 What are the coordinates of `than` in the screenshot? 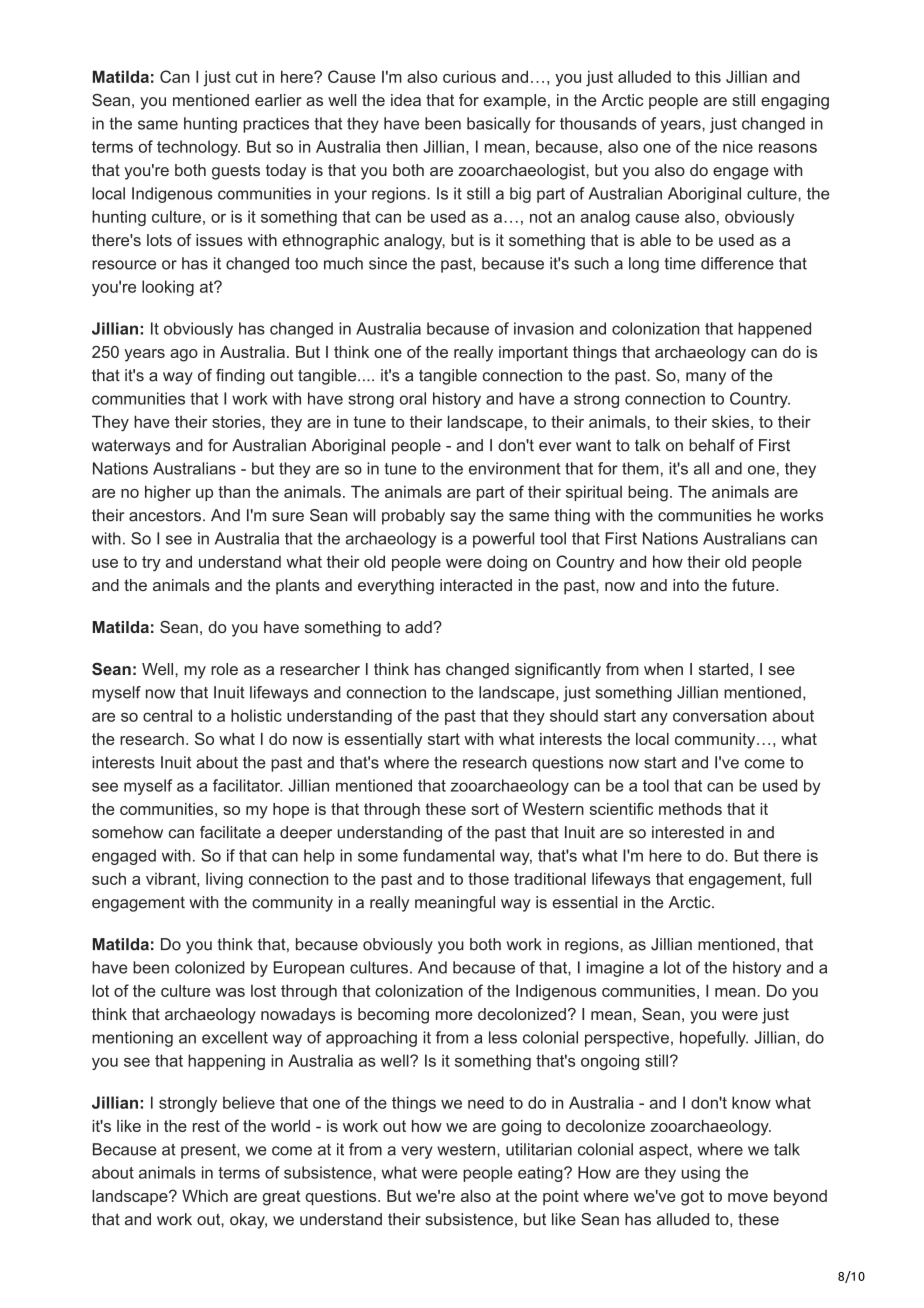 It's located at (234, 492).
